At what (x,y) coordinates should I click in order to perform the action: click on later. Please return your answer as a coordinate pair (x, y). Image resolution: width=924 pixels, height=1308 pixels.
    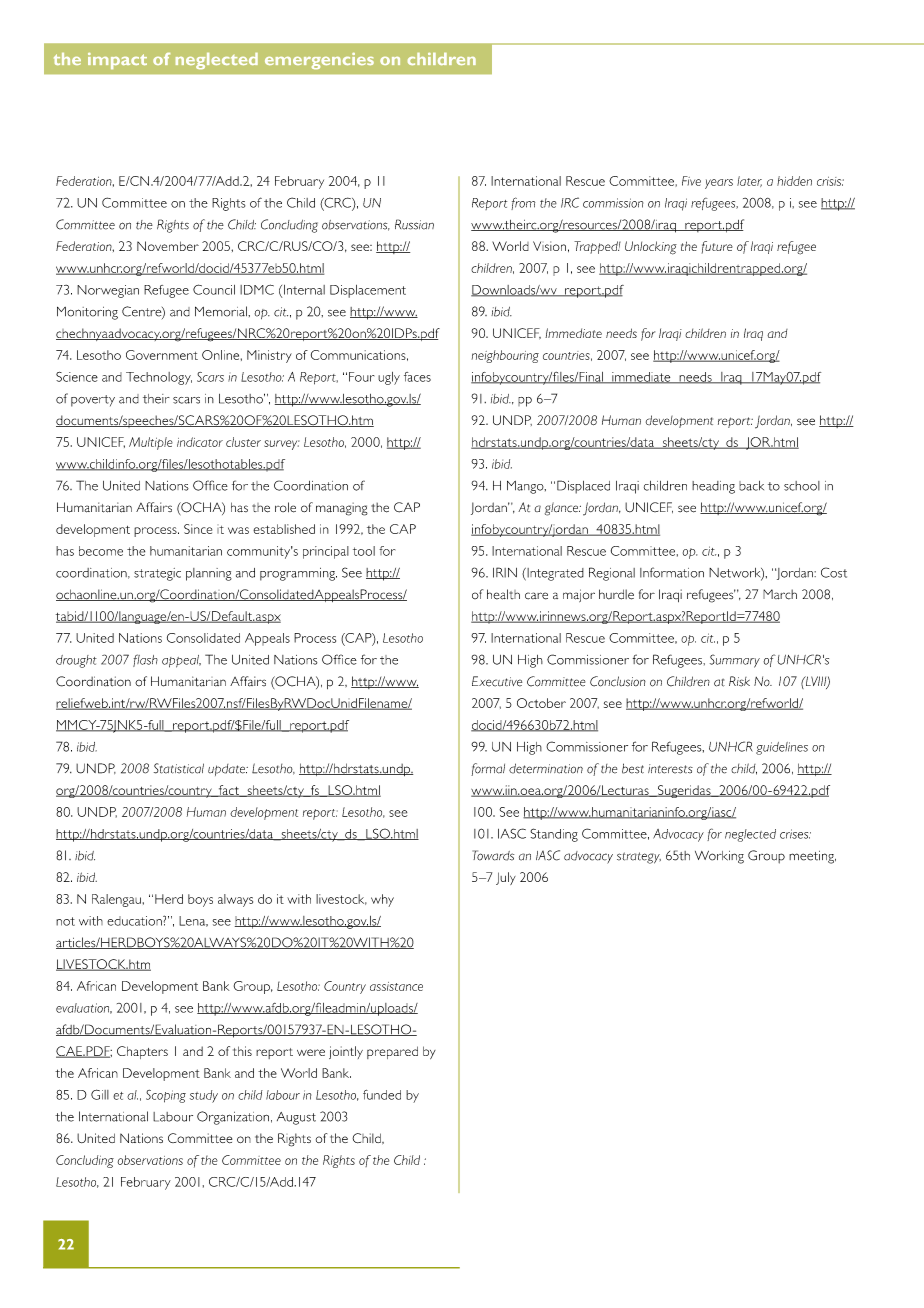
    Looking at the image, I should click on (749, 181).
